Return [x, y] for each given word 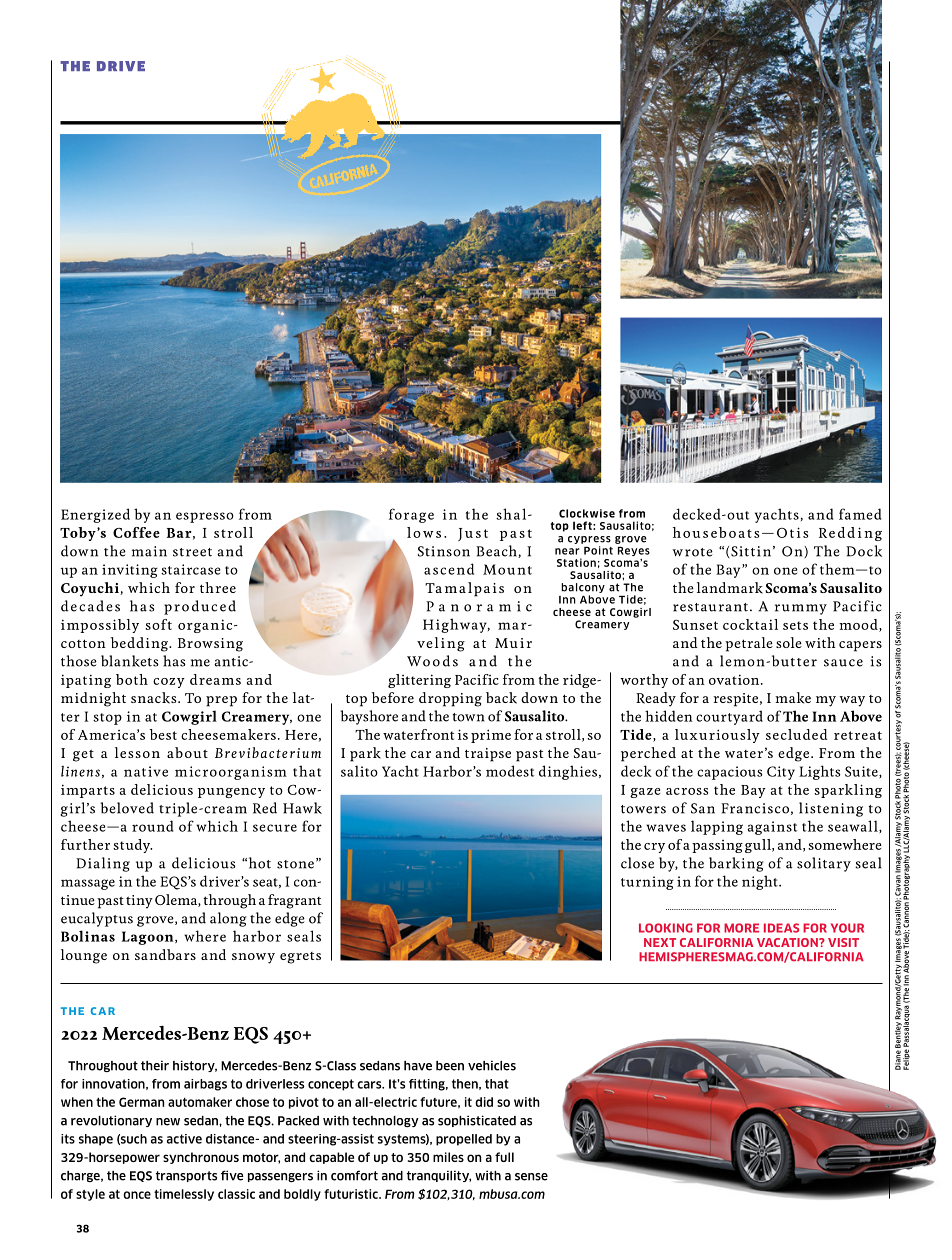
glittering [419, 681]
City [781, 773]
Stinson [444, 551]
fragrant [294, 901]
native [146, 771]
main [149, 551]
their [155, 1065]
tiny [139, 902]
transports [186, 1176]
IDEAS [781, 928]
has [174, 661]
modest [510, 771]
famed [860, 514]
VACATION [788, 942]
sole [789, 642]
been [450, 1066]
